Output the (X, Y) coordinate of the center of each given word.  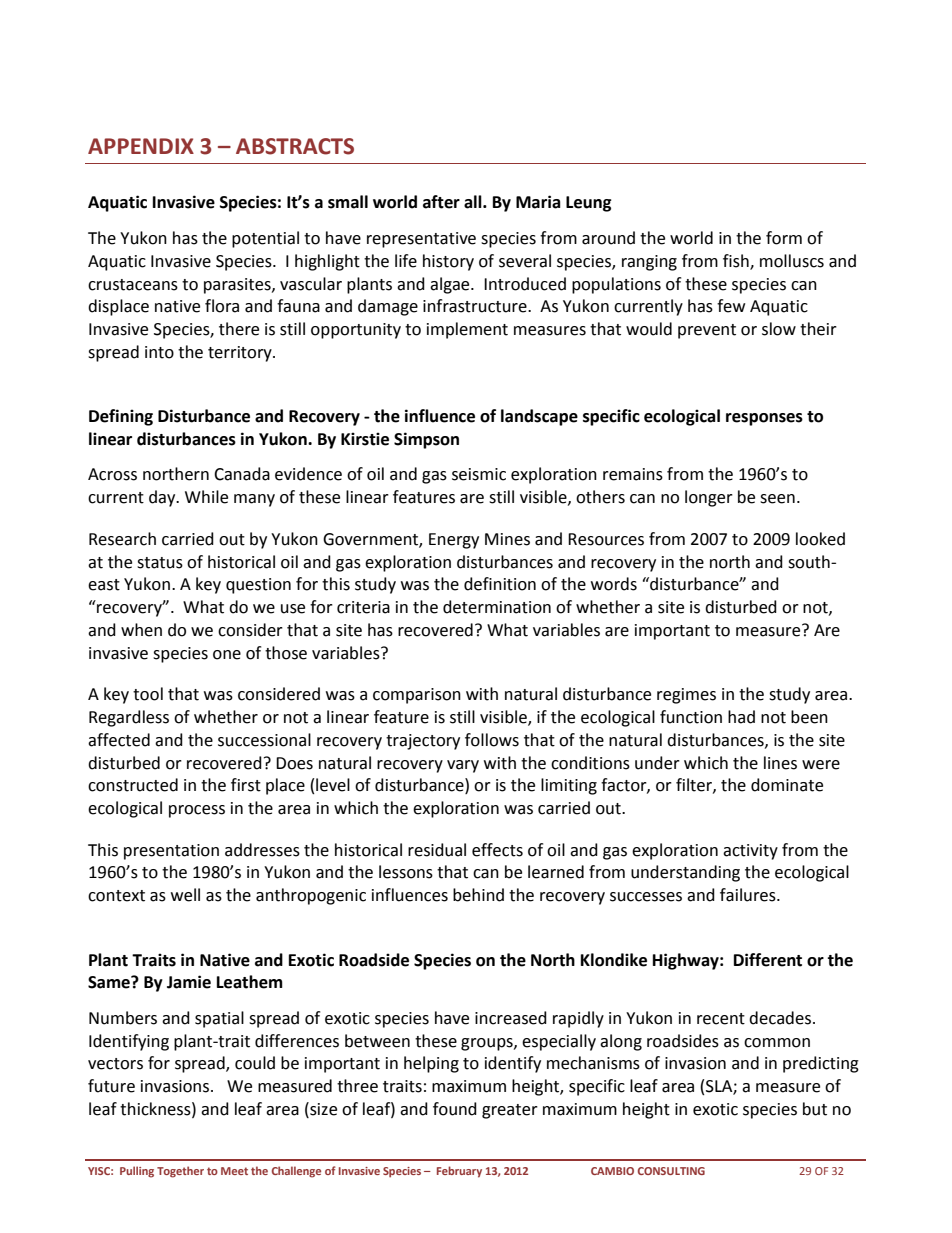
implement (467, 330)
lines (780, 763)
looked (820, 539)
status (160, 563)
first (246, 785)
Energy (454, 541)
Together (180, 1172)
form (784, 238)
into (159, 352)
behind (478, 895)
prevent (707, 331)
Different (768, 960)
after (441, 202)
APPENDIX (141, 146)
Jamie (189, 982)
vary (463, 766)
